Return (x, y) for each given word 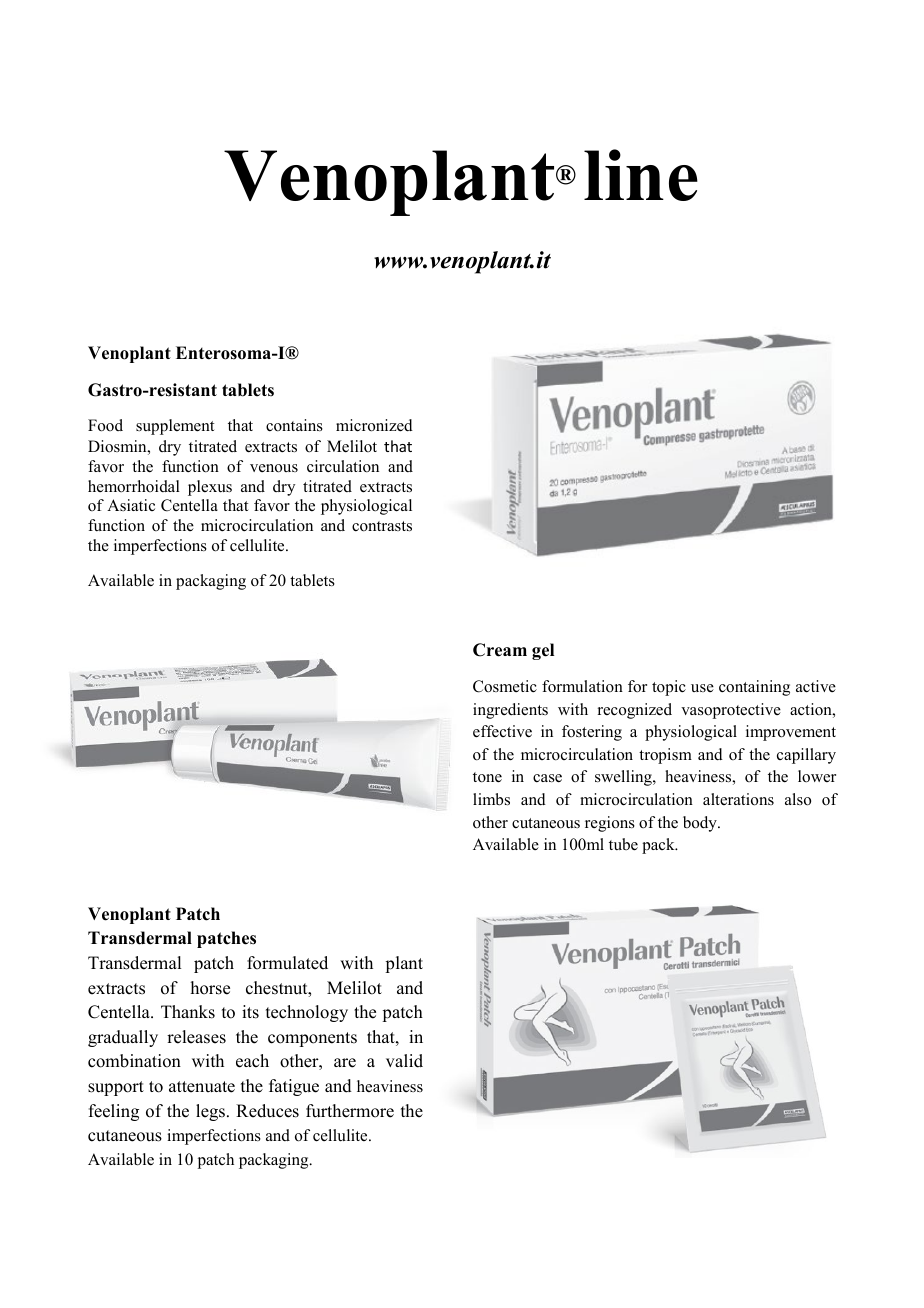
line (641, 175)
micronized (374, 425)
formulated (287, 963)
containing (754, 688)
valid (404, 1061)
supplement (175, 427)
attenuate (202, 1087)
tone (487, 777)
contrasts (382, 526)
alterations (738, 799)
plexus (210, 488)
